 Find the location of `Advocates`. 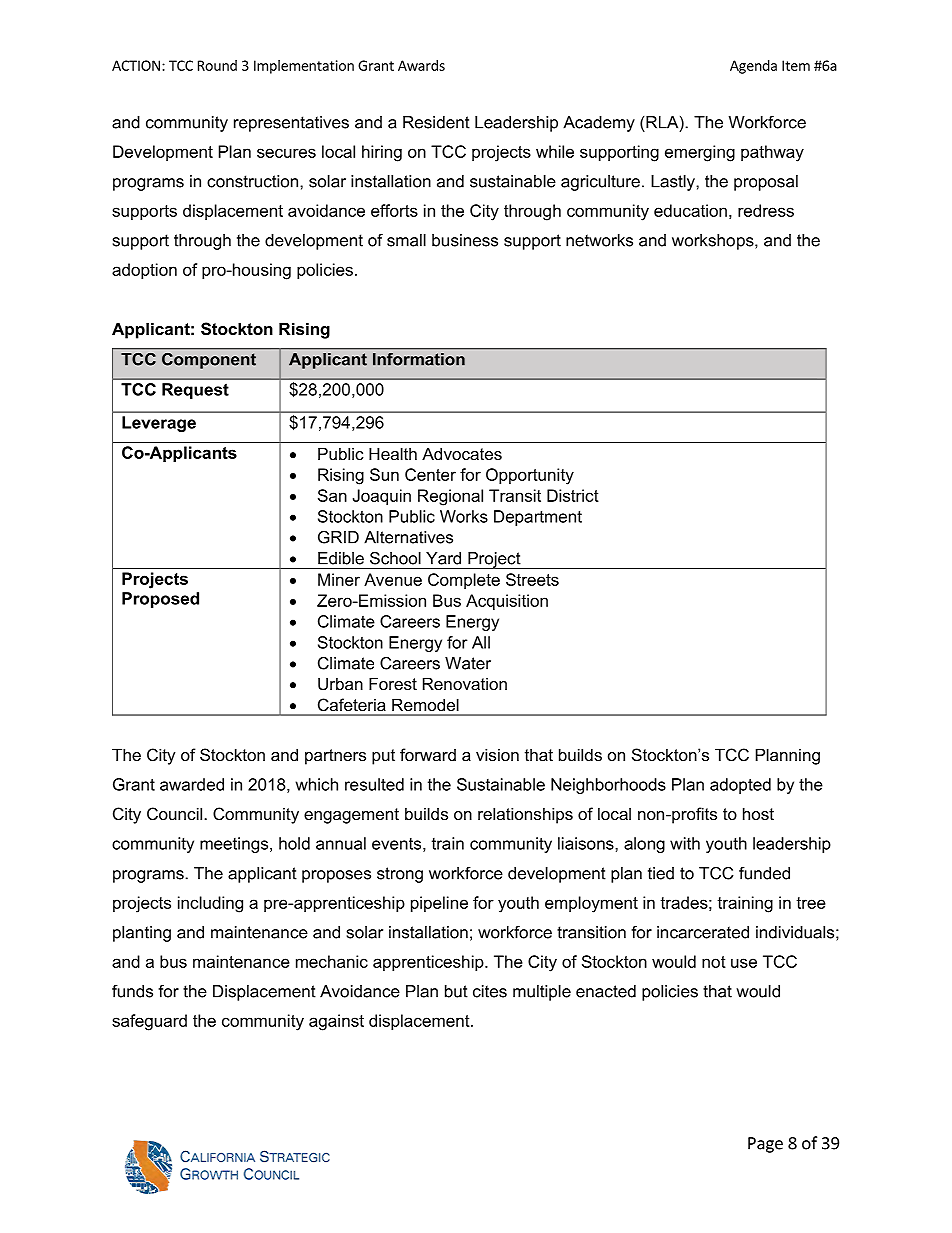

Advocates is located at coordinates (462, 453).
